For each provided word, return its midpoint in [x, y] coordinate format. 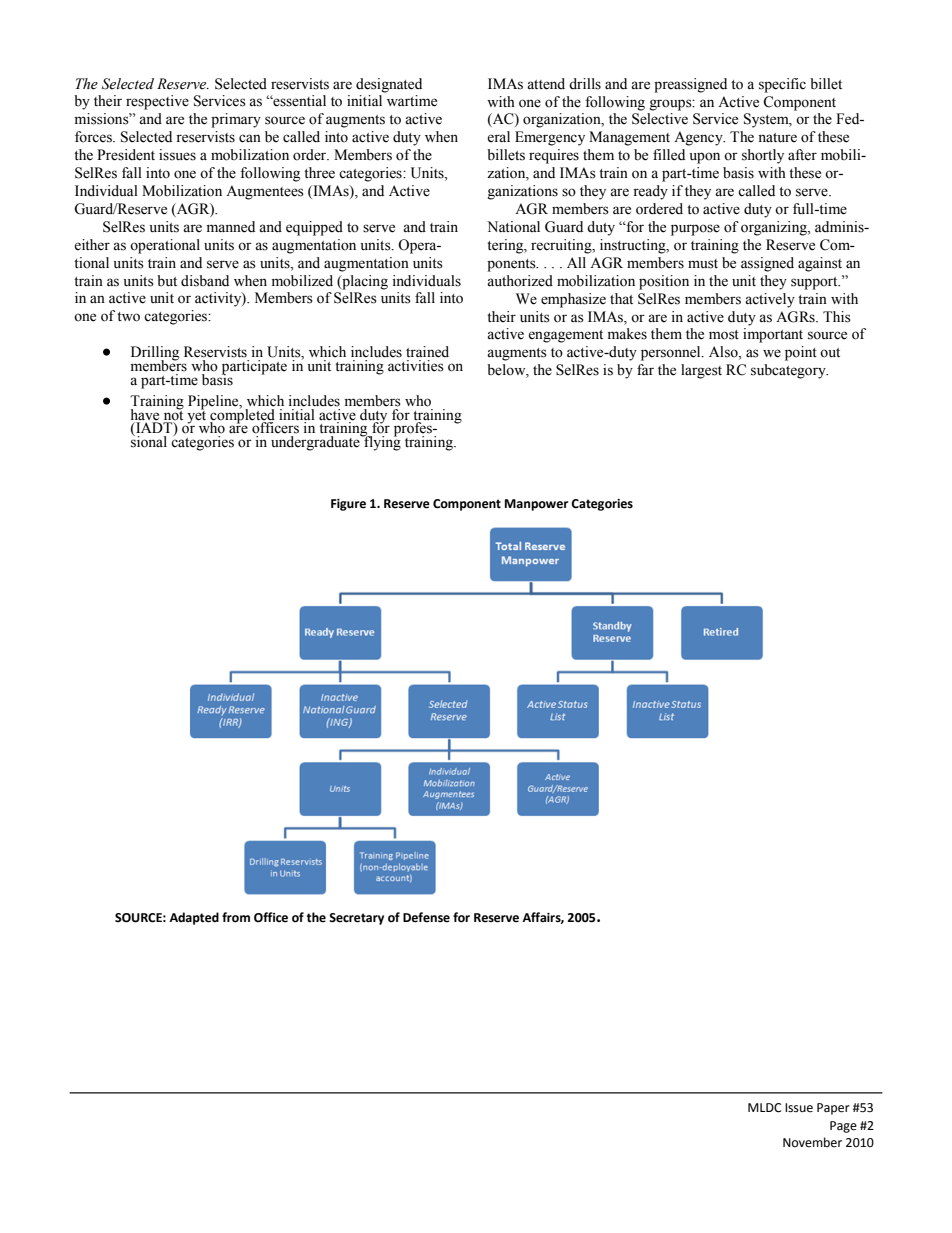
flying [381, 442]
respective [157, 102]
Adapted [194, 918]
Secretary [356, 919]
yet [196, 416]
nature [777, 138]
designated [389, 85]
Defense [426, 917]
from [236, 917]
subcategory [789, 371]
